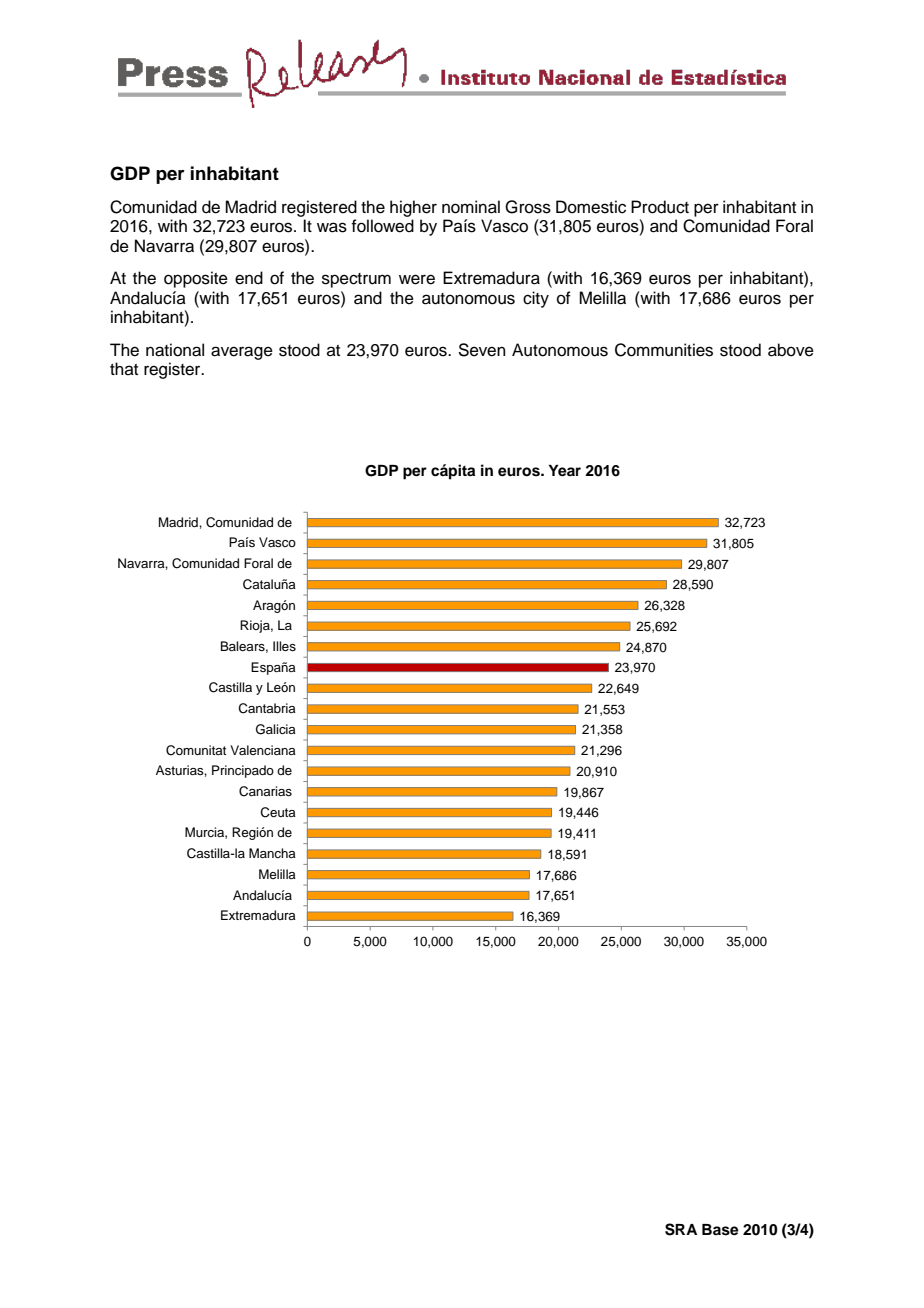  I want to click on Communities, so click(664, 350).
